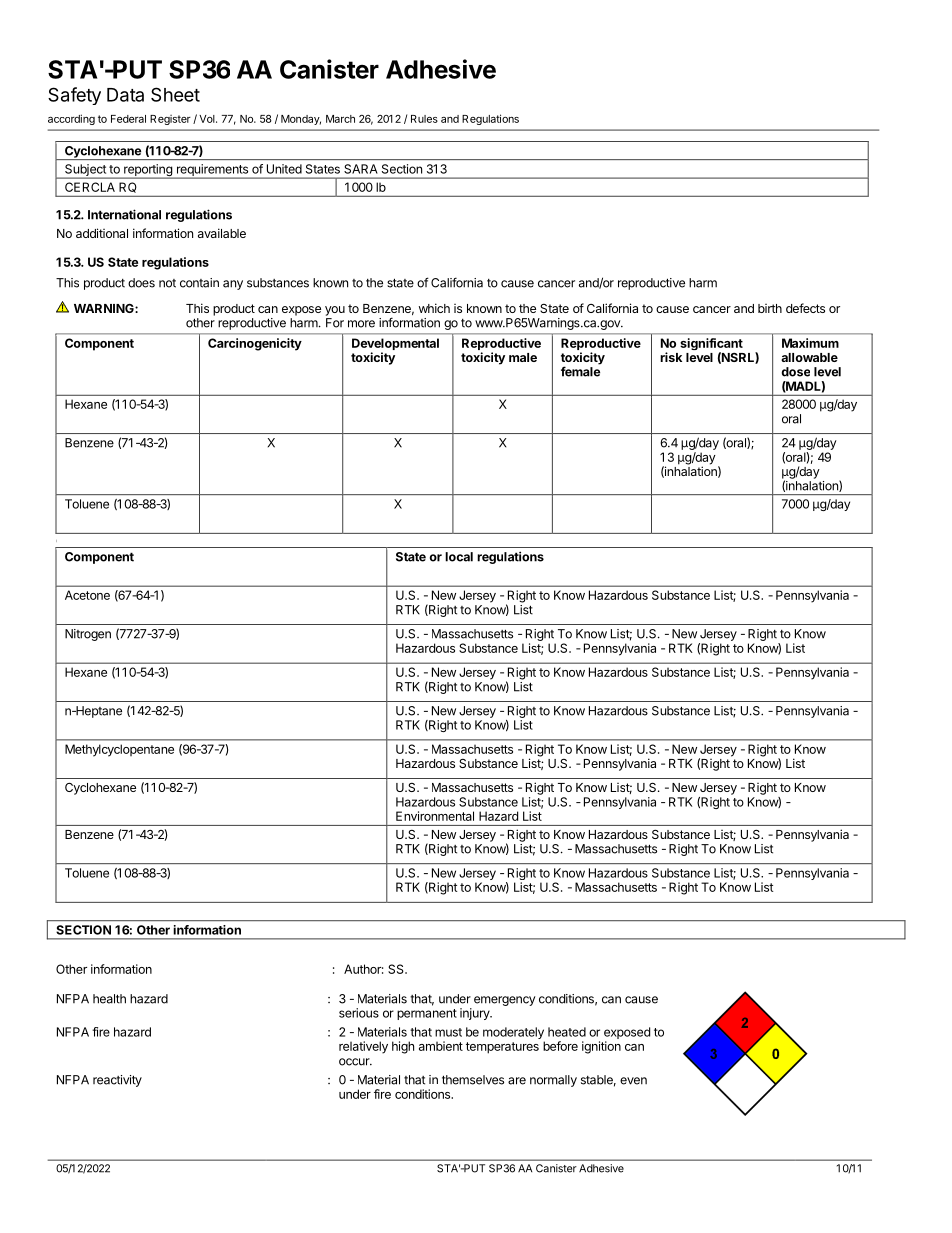  Describe the element at coordinates (117, 1081) in the image. I see `reactivity` at that location.
